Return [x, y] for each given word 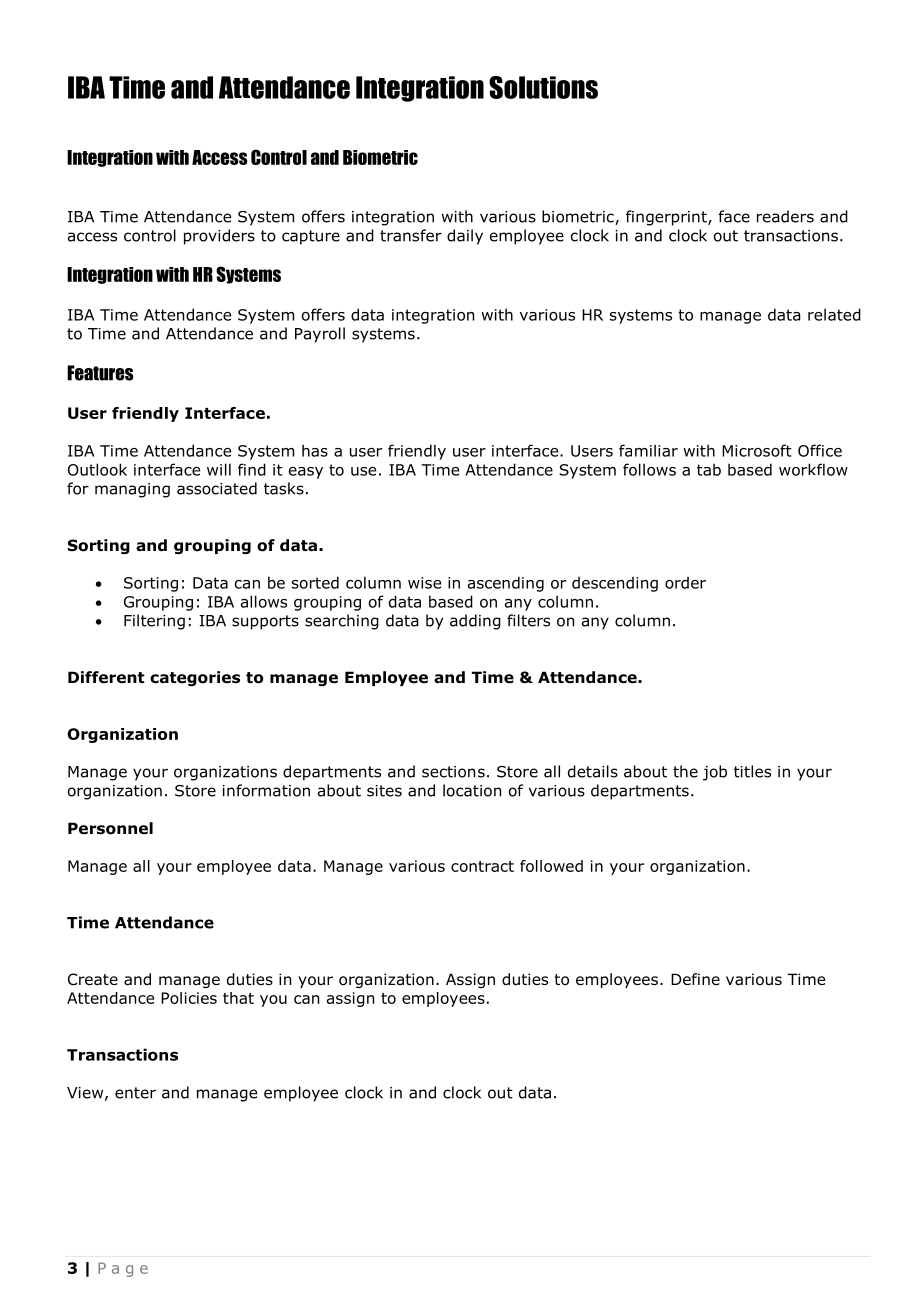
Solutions [543, 87]
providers [219, 237]
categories [195, 678]
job [715, 773]
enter [135, 1093]
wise [424, 583]
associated [217, 488]
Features [100, 373]
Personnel [110, 828]
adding [475, 622]
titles [752, 771]
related [834, 314]
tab [709, 469]
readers [785, 216]
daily [465, 237]
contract [482, 866]
